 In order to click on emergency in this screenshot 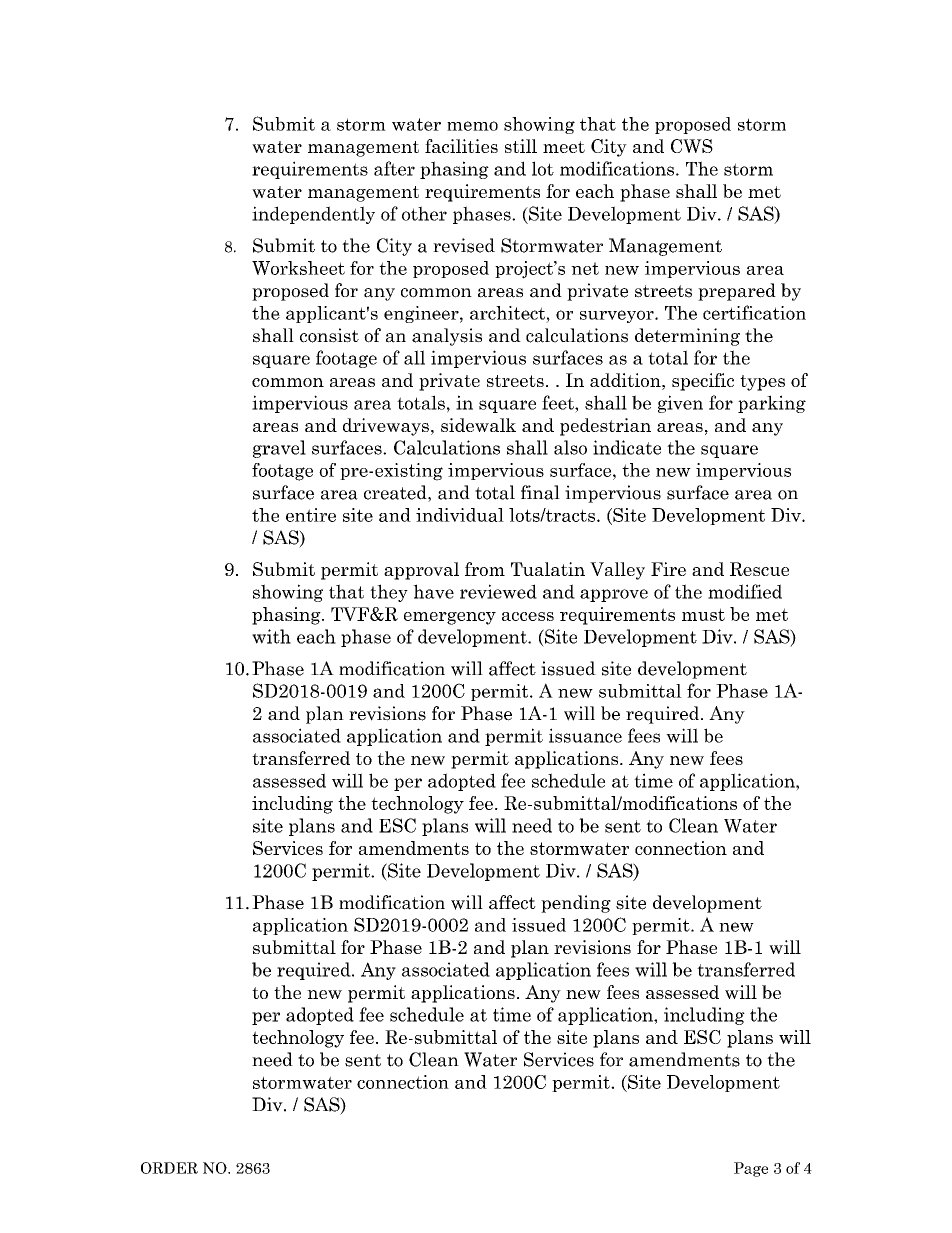, I will do `click(450, 618)`.
